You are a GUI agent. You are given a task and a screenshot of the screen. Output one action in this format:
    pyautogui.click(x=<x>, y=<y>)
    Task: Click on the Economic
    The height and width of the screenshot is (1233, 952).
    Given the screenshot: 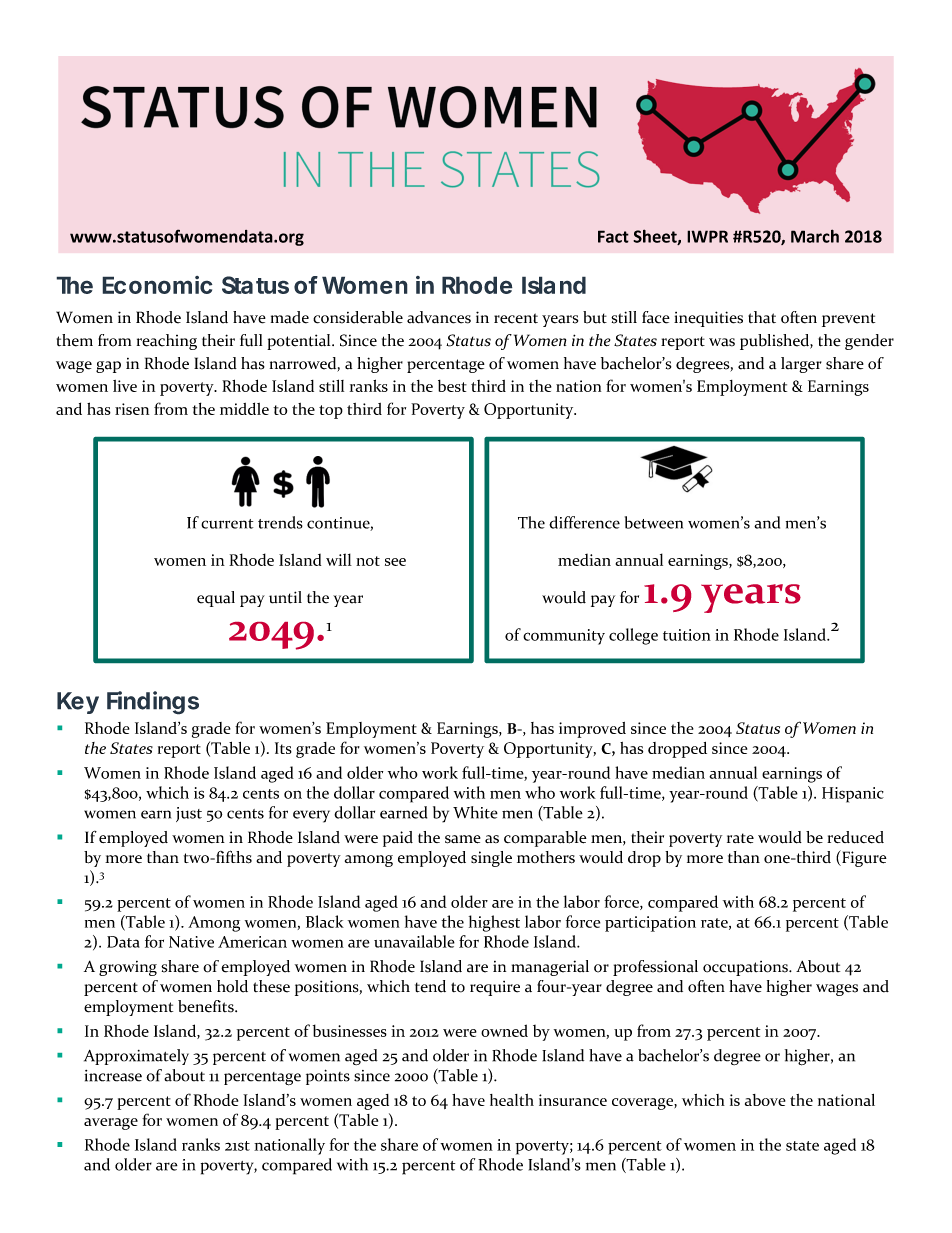 What is the action you would take?
    pyautogui.click(x=157, y=285)
